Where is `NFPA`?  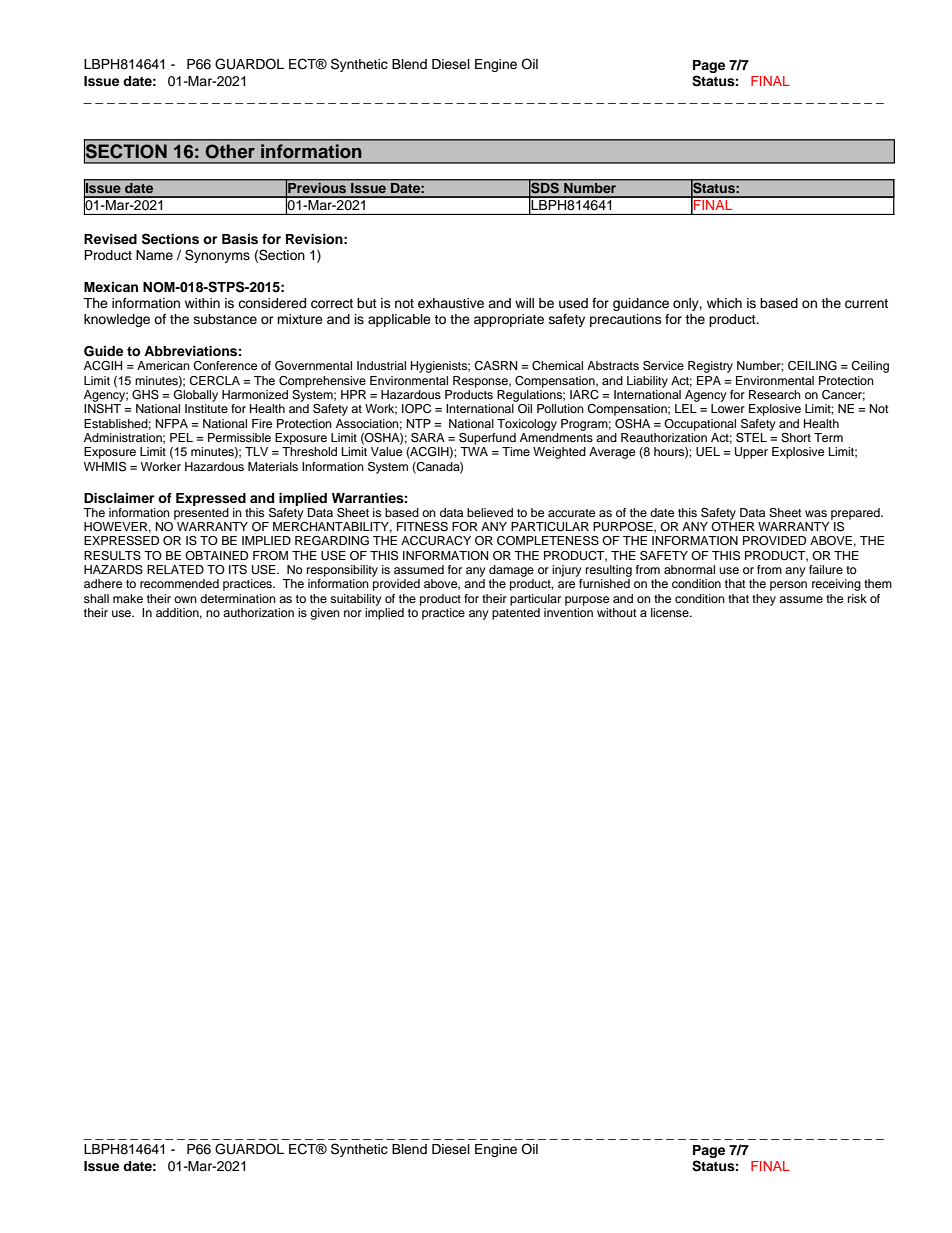 NFPA is located at coordinates (172, 423).
